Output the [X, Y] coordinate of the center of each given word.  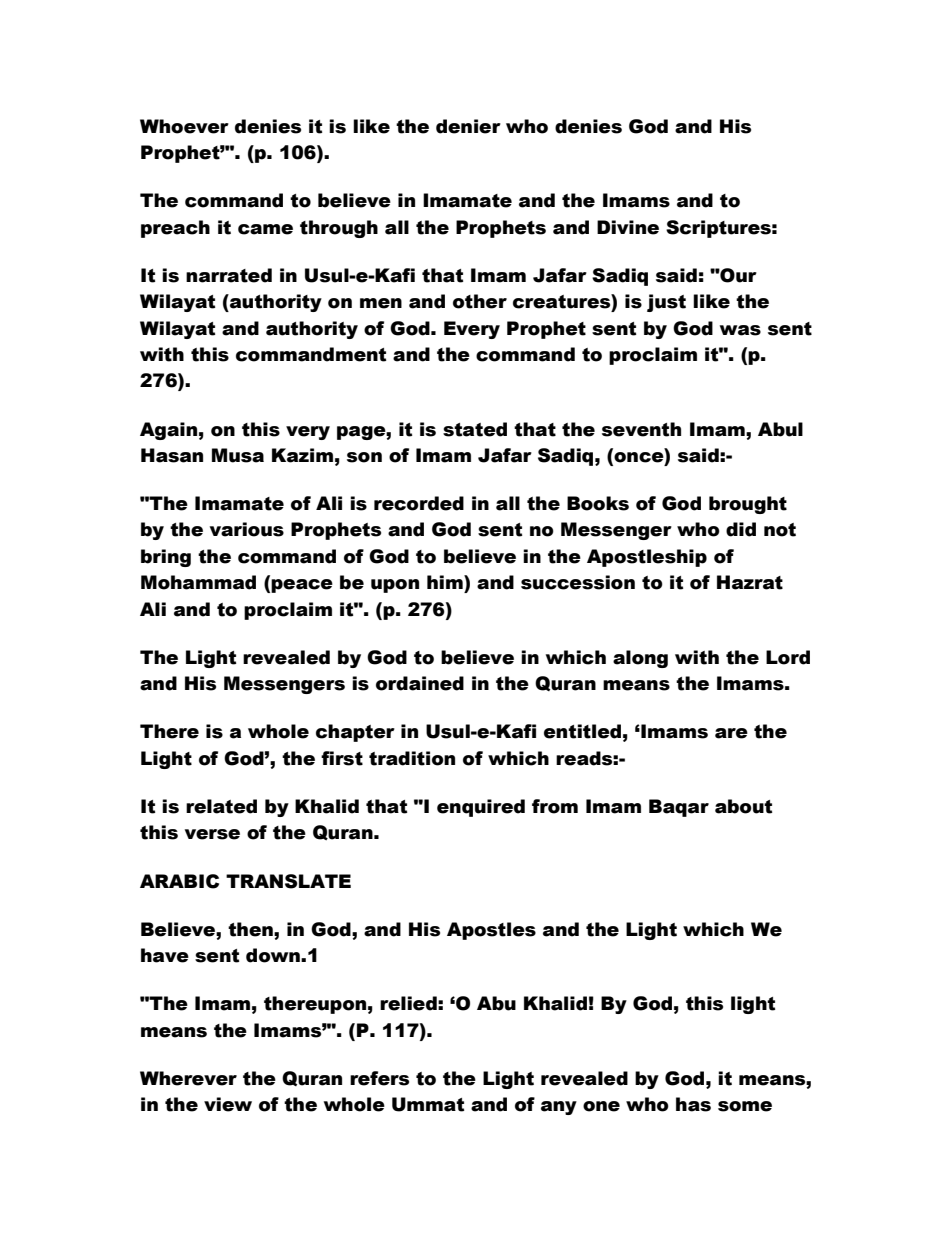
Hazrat [750, 582]
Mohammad [198, 582]
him [446, 582]
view [228, 1104]
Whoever [184, 126]
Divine [628, 227]
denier [468, 126]
